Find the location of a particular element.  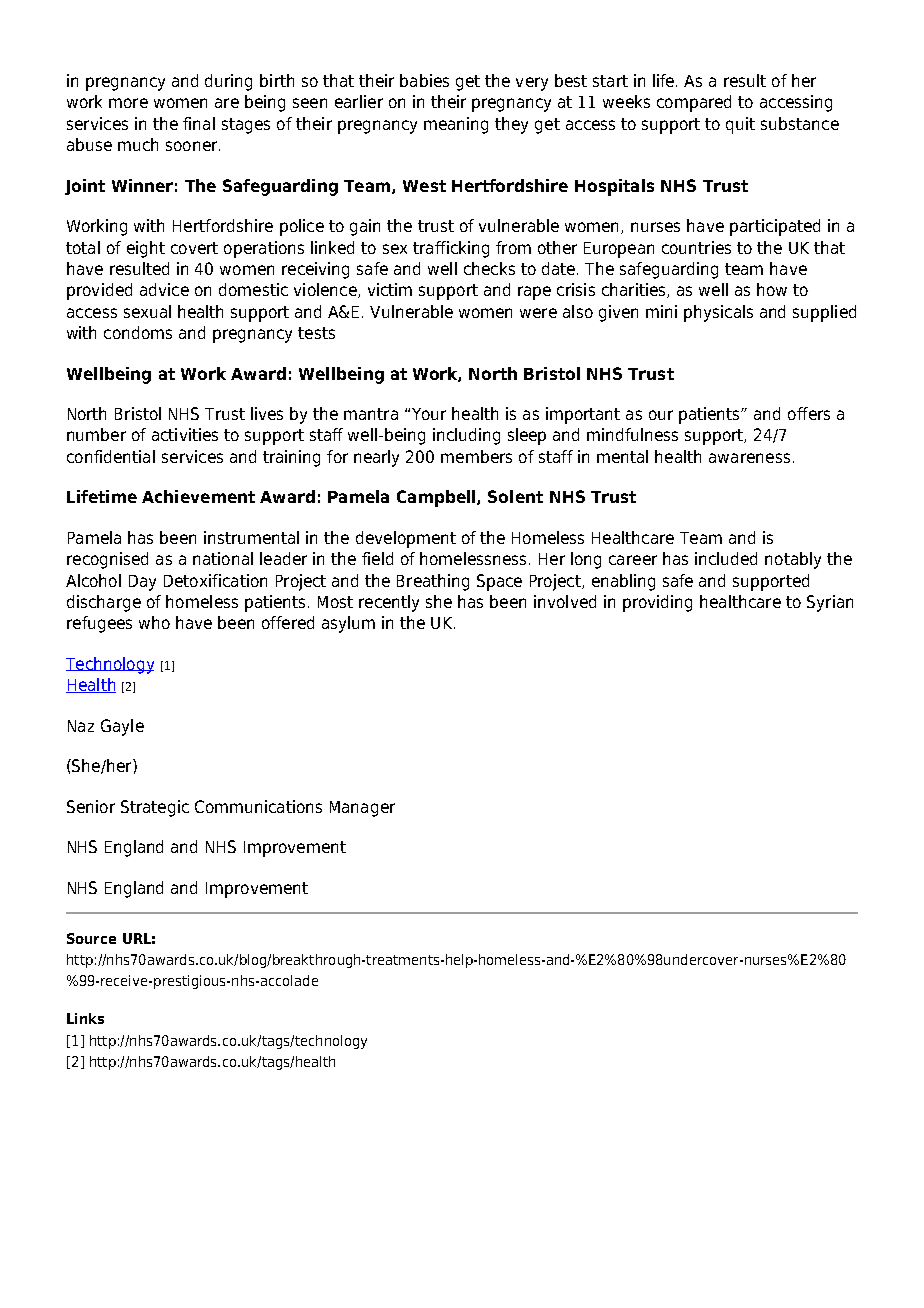

Links is located at coordinates (85, 1018).
